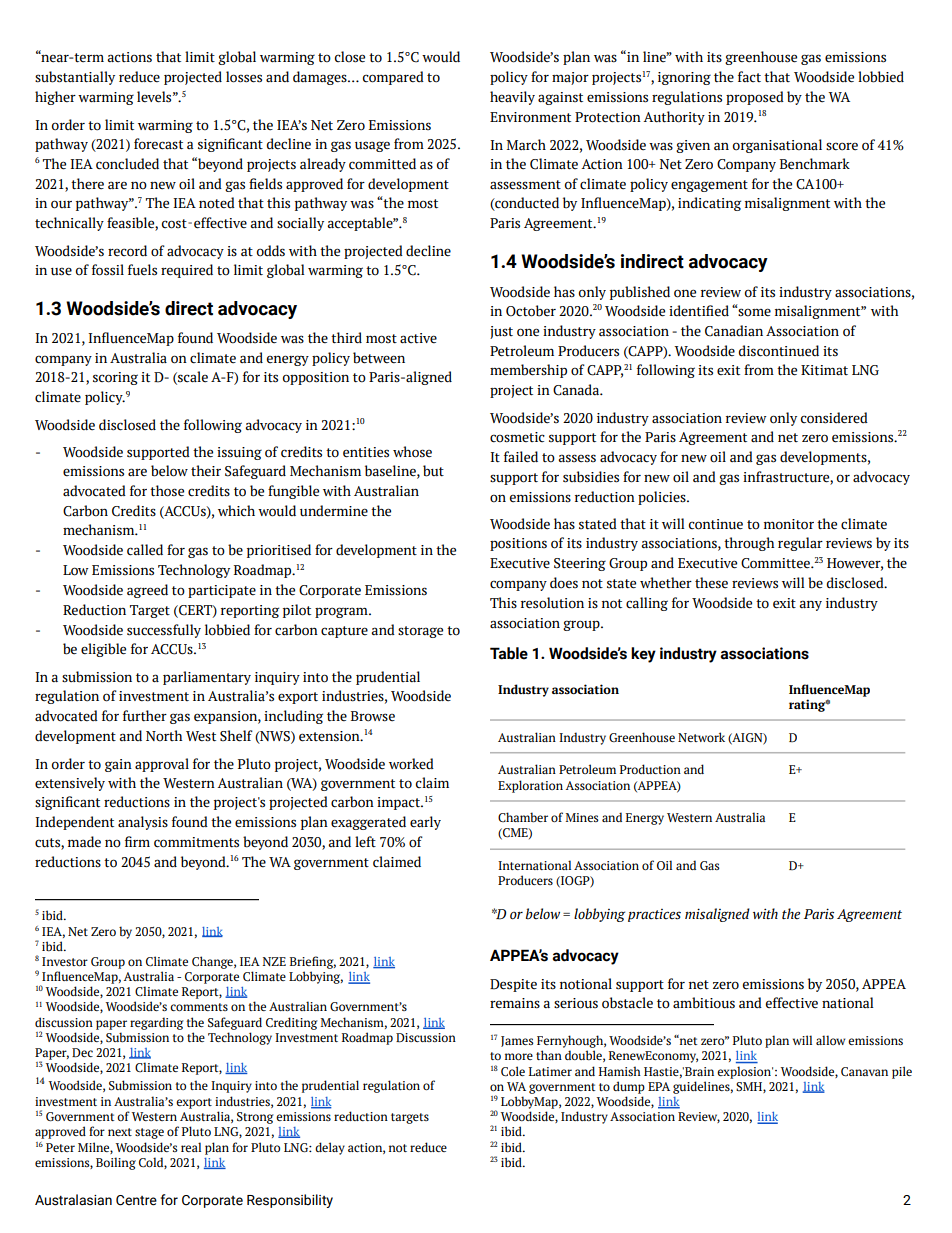  What do you see at coordinates (116, 1163) in the screenshot?
I see `Boiling` at bounding box center [116, 1163].
